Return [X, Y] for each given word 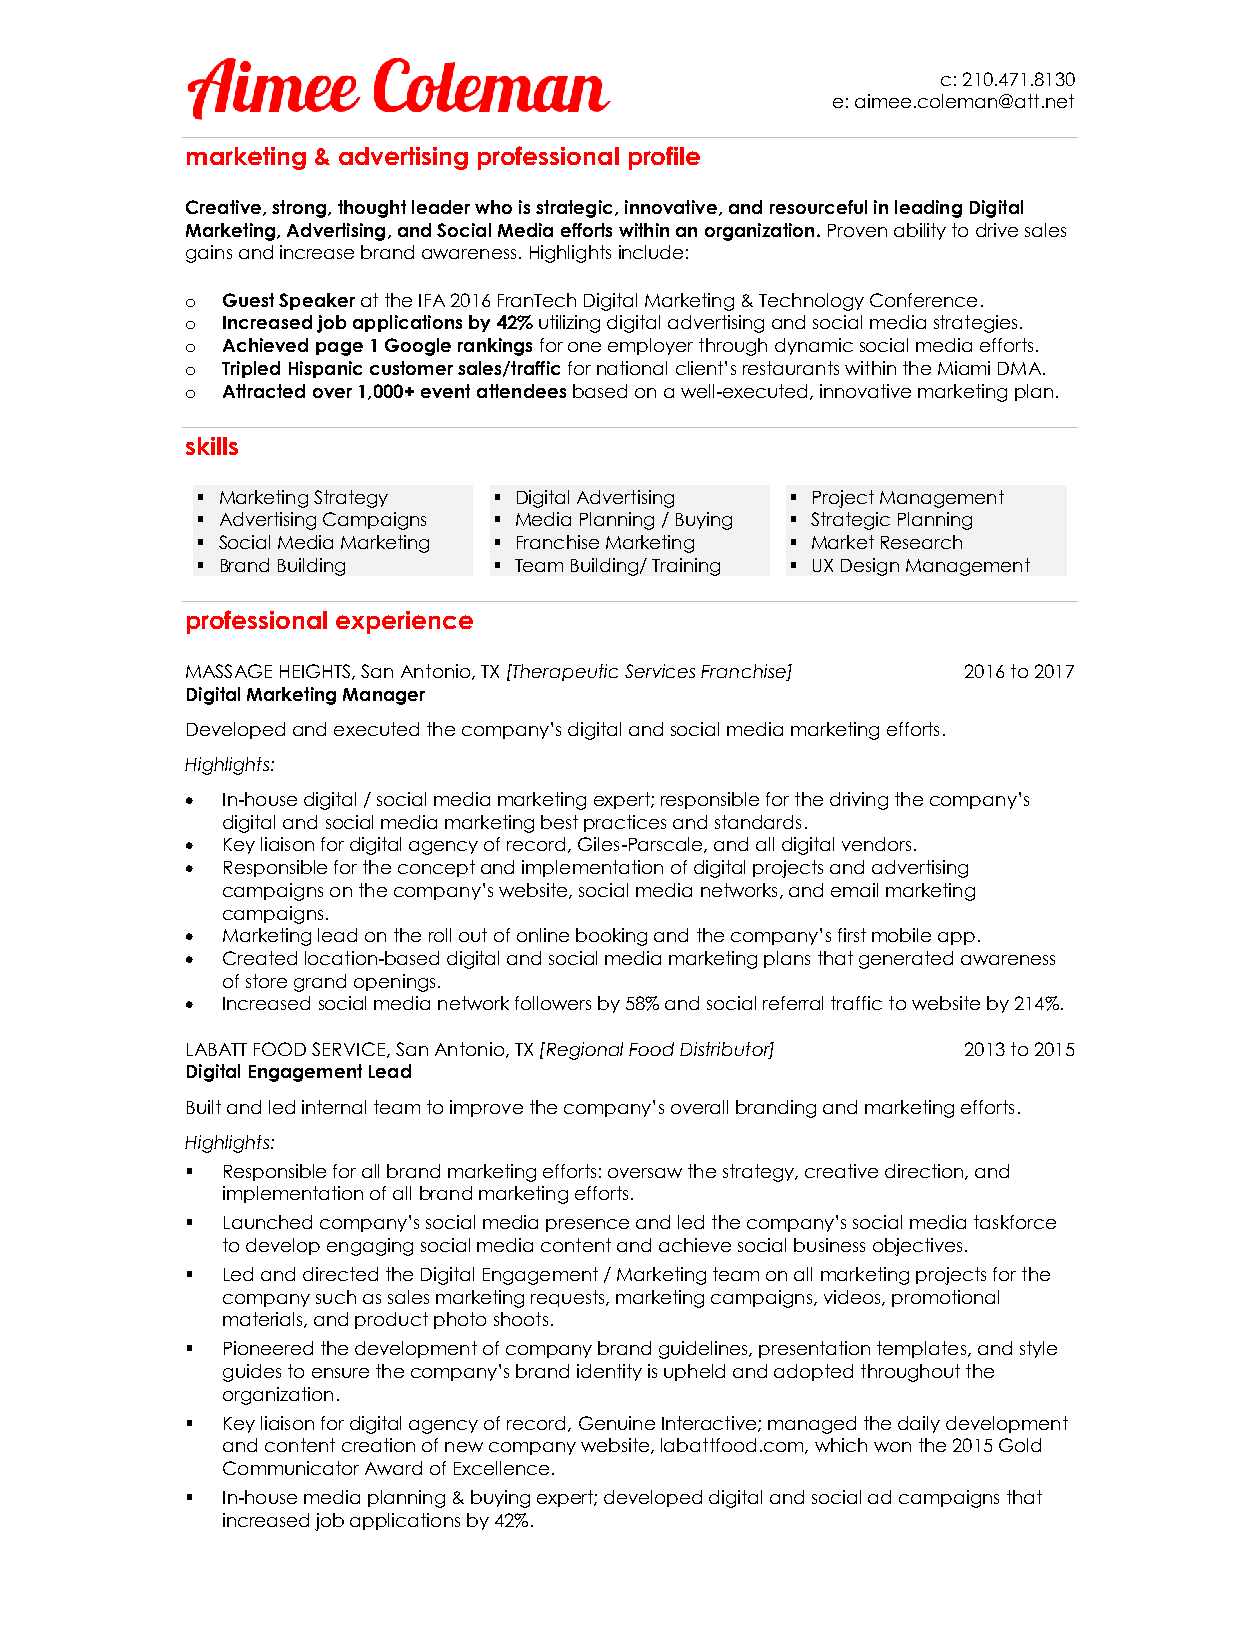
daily [919, 1424]
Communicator [291, 1468]
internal [334, 1107]
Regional [583, 1051]
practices [625, 823]
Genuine [617, 1423]
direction [925, 1172]
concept [436, 868]
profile [664, 158]
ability [920, 231]
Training [686, 567]
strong [299, 209]
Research [921, 542]
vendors [876, 844]
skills [212, 446]
